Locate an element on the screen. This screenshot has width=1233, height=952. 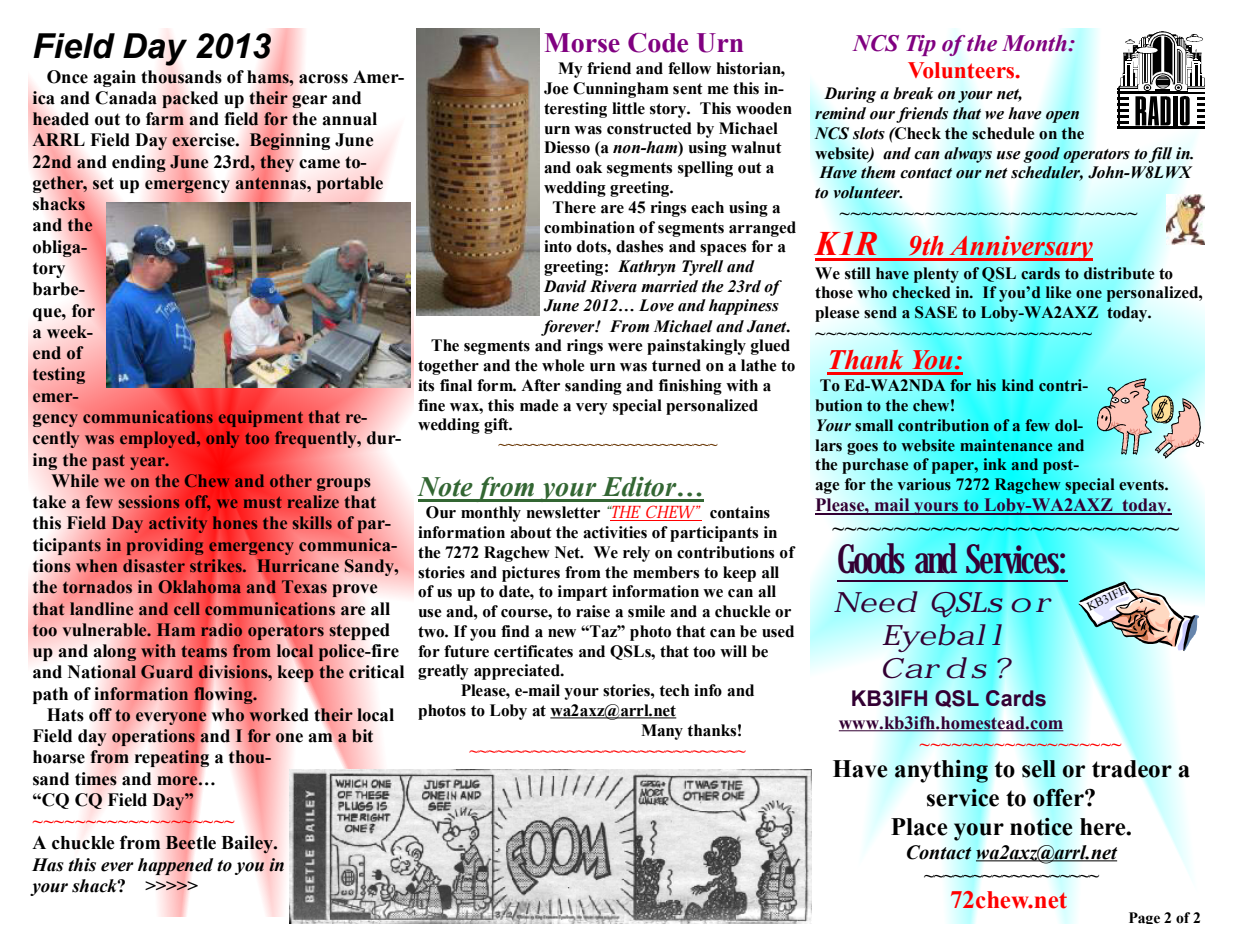
raise is located at coordinates (593, 611).
